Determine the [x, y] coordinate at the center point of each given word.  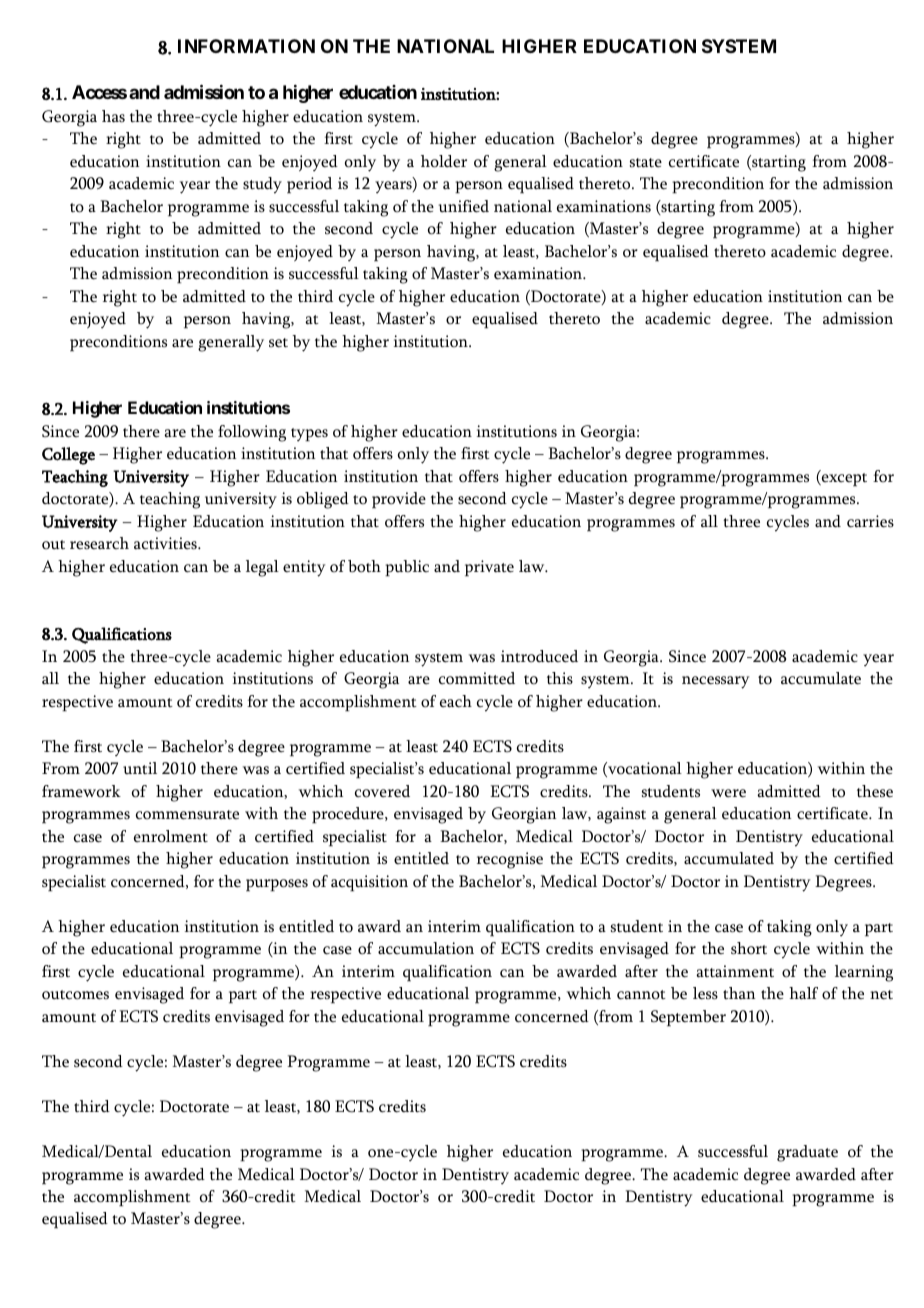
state [646, 163]
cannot [641, 995]
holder [444, 161]
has [113, 116]
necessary [715, 682]
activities [166, 543]
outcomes [75, 995]
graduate [807, 1153]
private [489, 568]
